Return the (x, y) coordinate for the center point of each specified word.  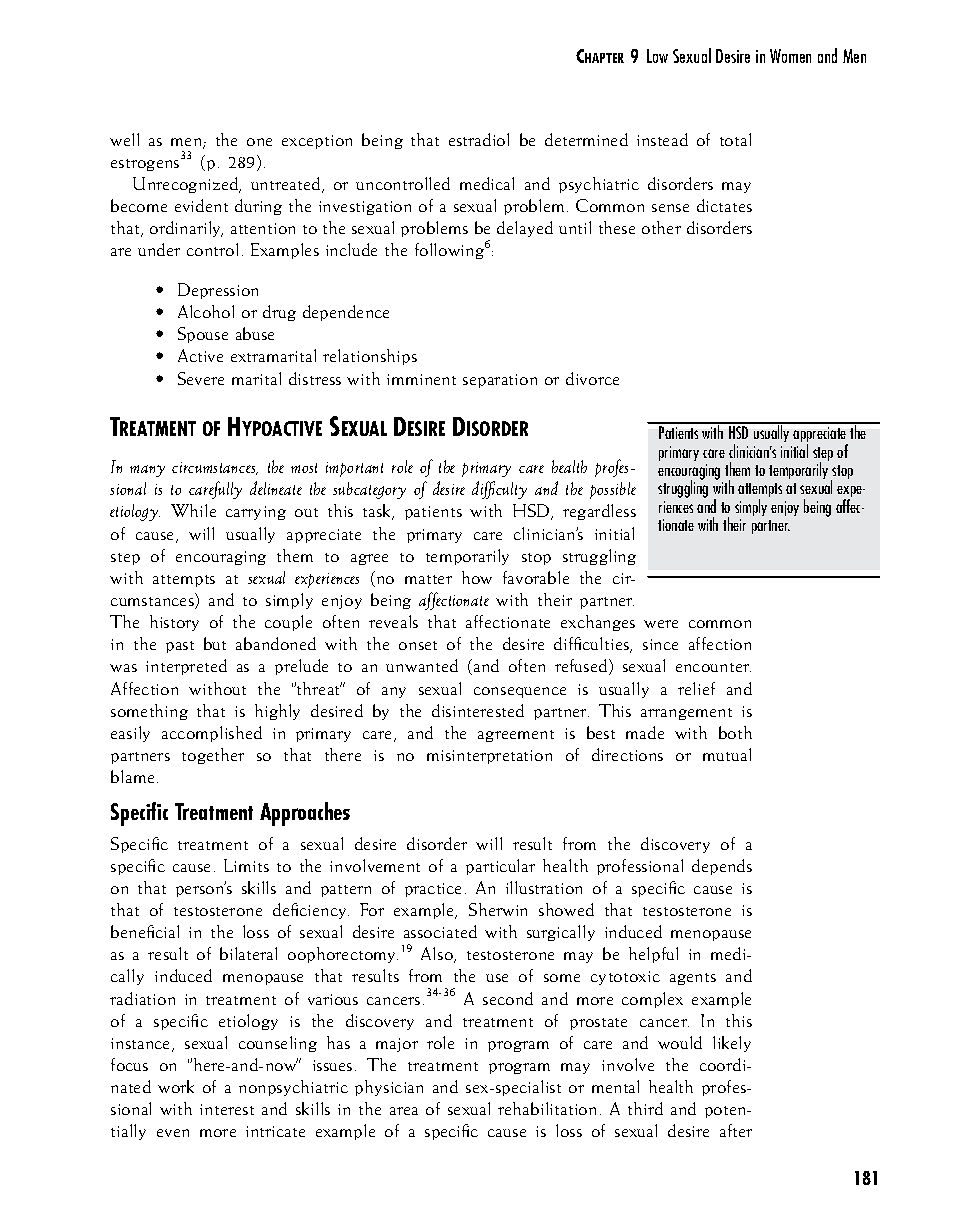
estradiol (479, 139)
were (661, 624)
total (735, 139)
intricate (275, 1131)
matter (428, 579)
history (174, 623)
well (124, 139)
